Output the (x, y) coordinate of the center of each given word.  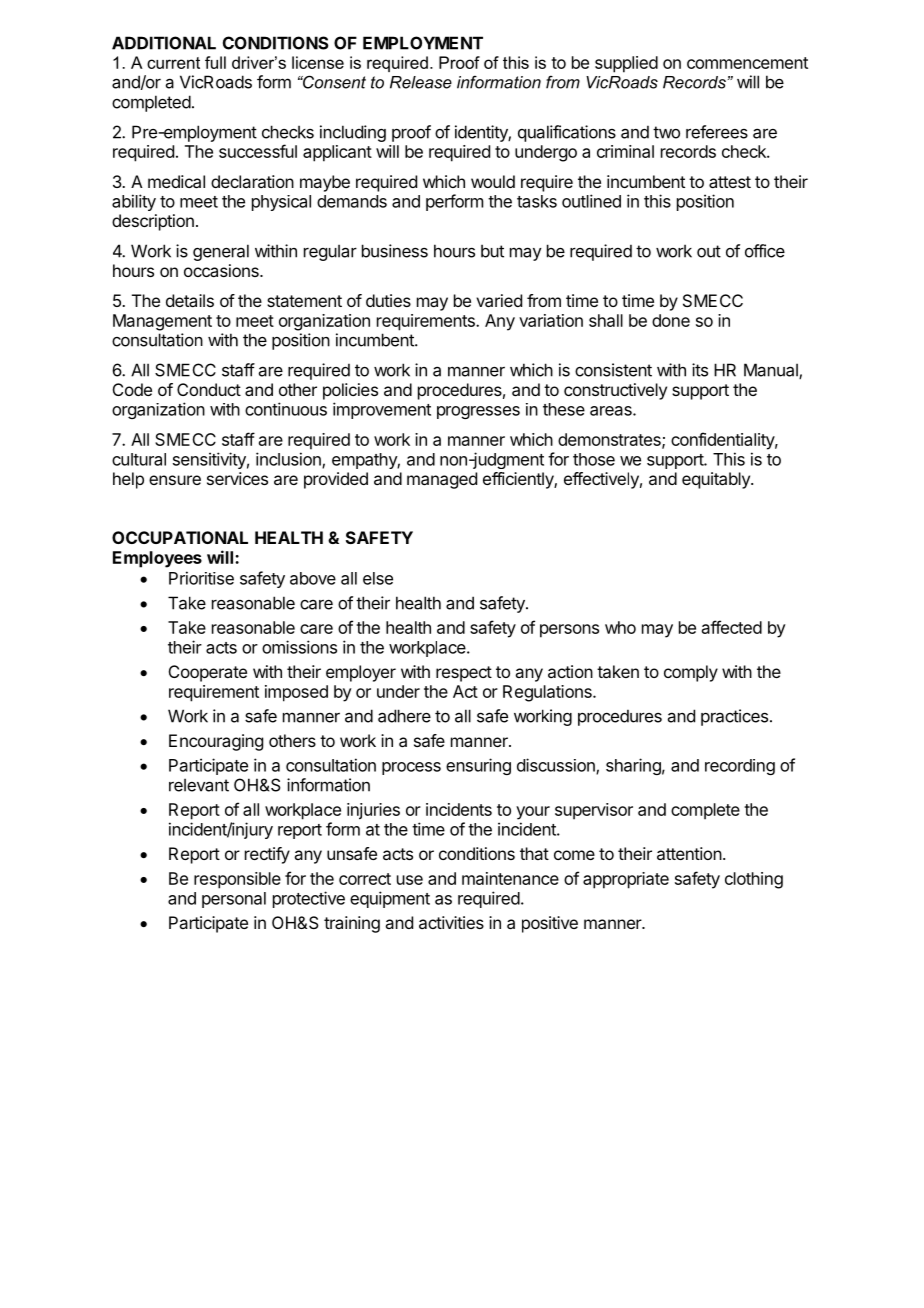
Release (421, 82)
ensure (175, 480)
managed (442, 480)
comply (691, 673)
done (671, 320)
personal (234, 900)
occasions (222, 270)
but (492, 251)
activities (451, 922)
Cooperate (208, 673)
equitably (717, 480)
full (215, 62)
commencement (747, 63)
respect (464, 674)
